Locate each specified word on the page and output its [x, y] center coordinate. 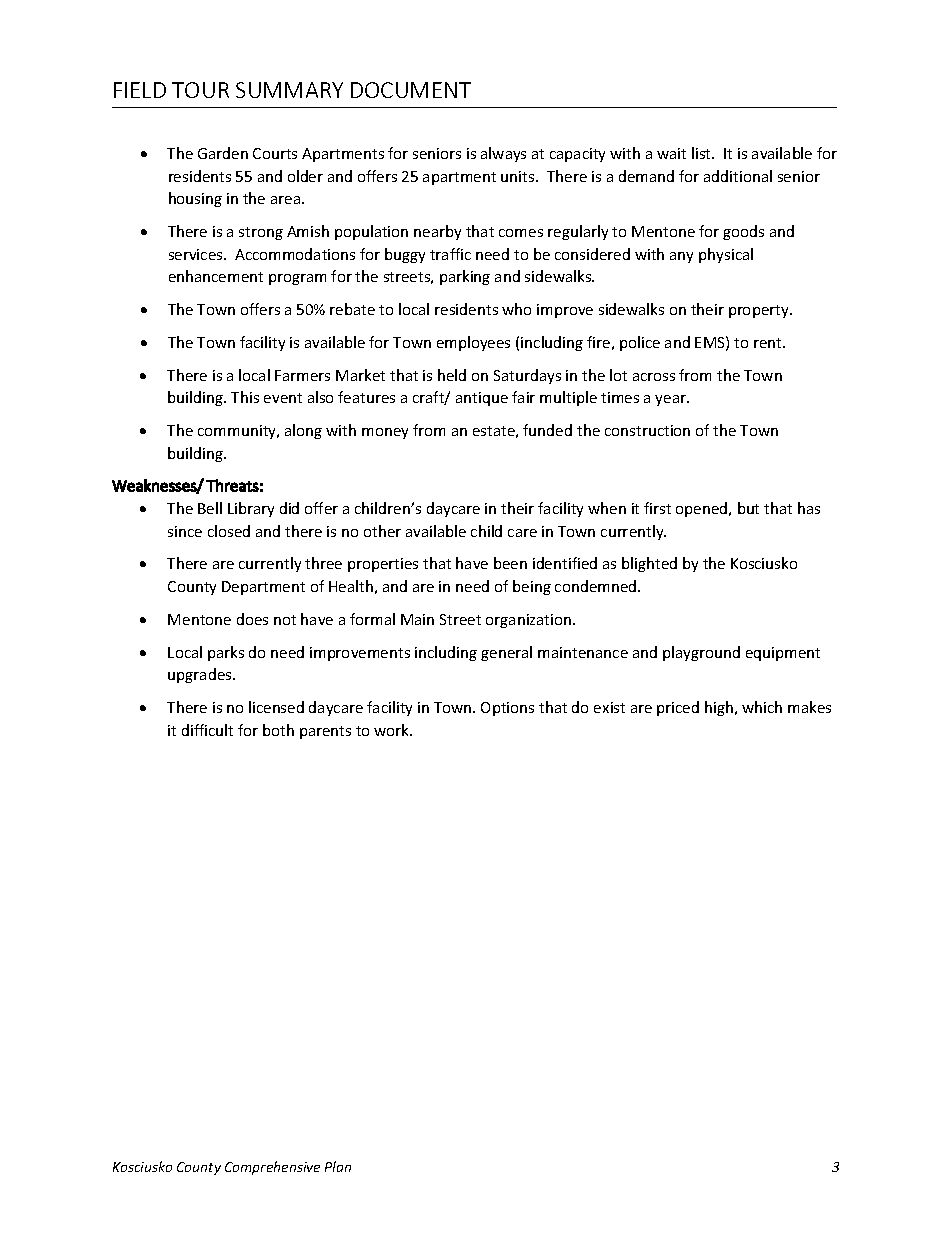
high [720, 708]
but [748, 508]
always [503, 154]
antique [482, 399]
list [702, 153]
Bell [210, 508]
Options [507, 709]
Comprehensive [272, 1168]
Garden [223, 153]
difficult [207, 730]
